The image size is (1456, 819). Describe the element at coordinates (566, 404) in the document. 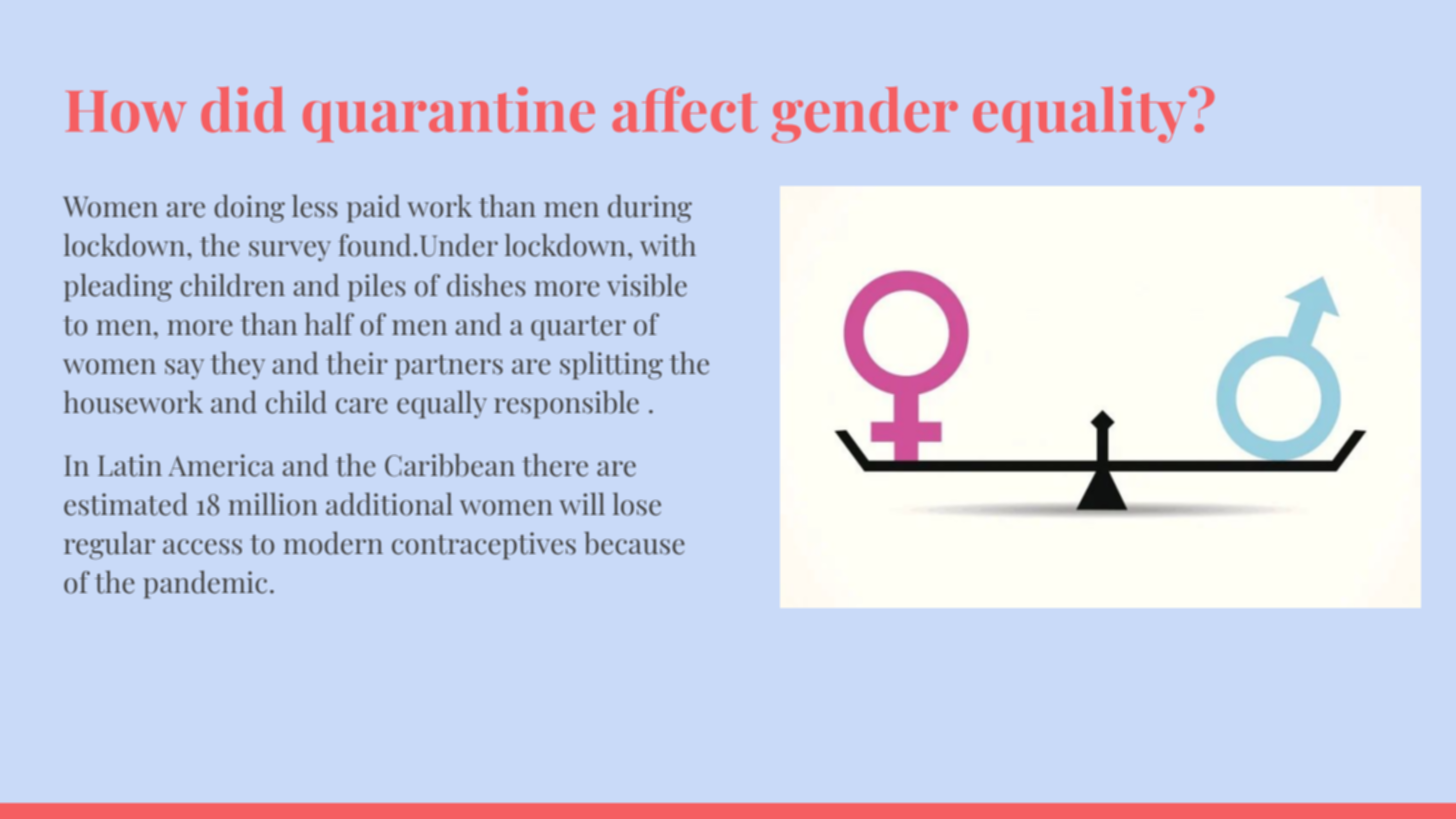

I see `responsible` at that location.
